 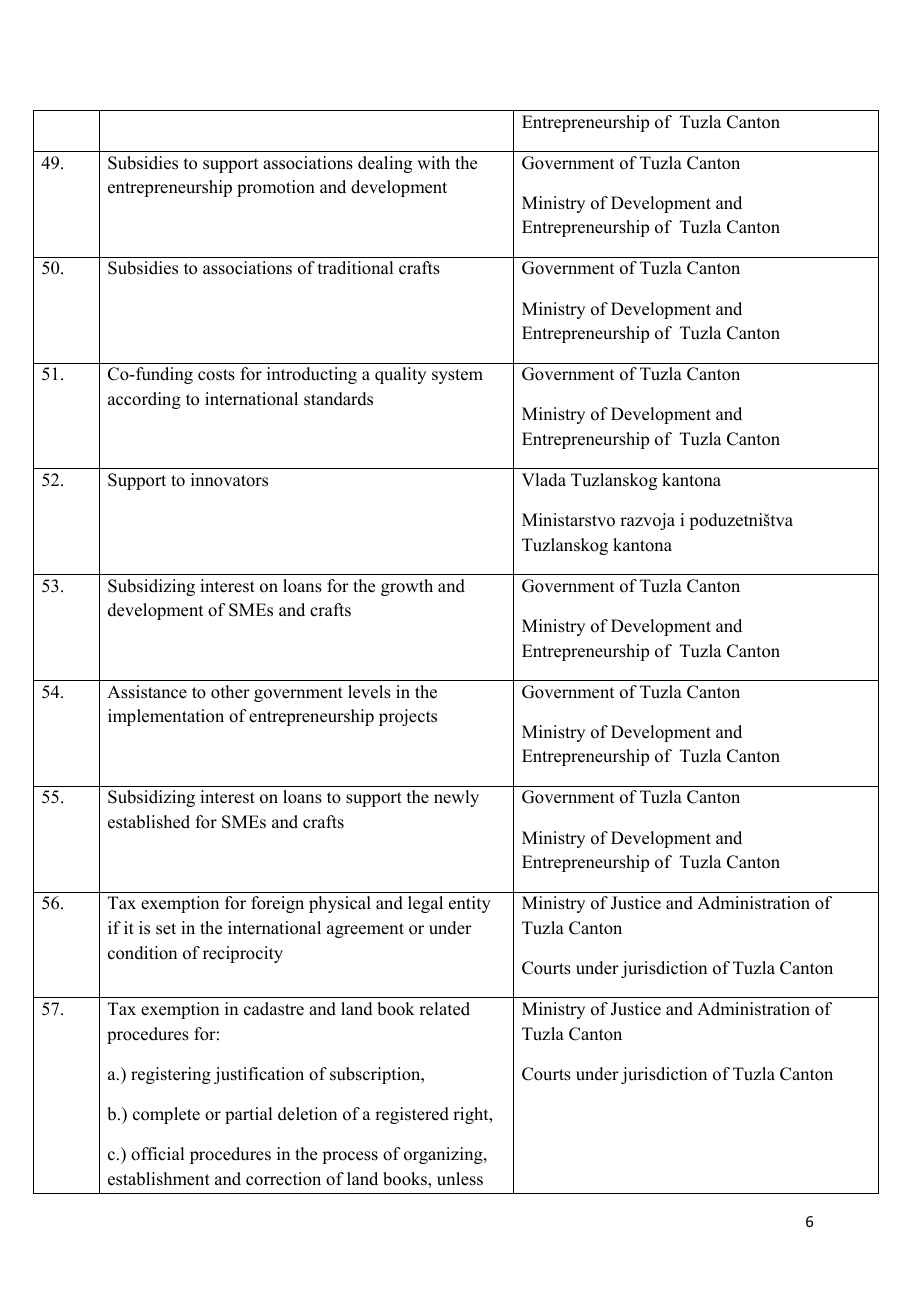 What do you see at coordinates (407, 587) in the document?
I see `growth` at bounding box center [407, 587].
